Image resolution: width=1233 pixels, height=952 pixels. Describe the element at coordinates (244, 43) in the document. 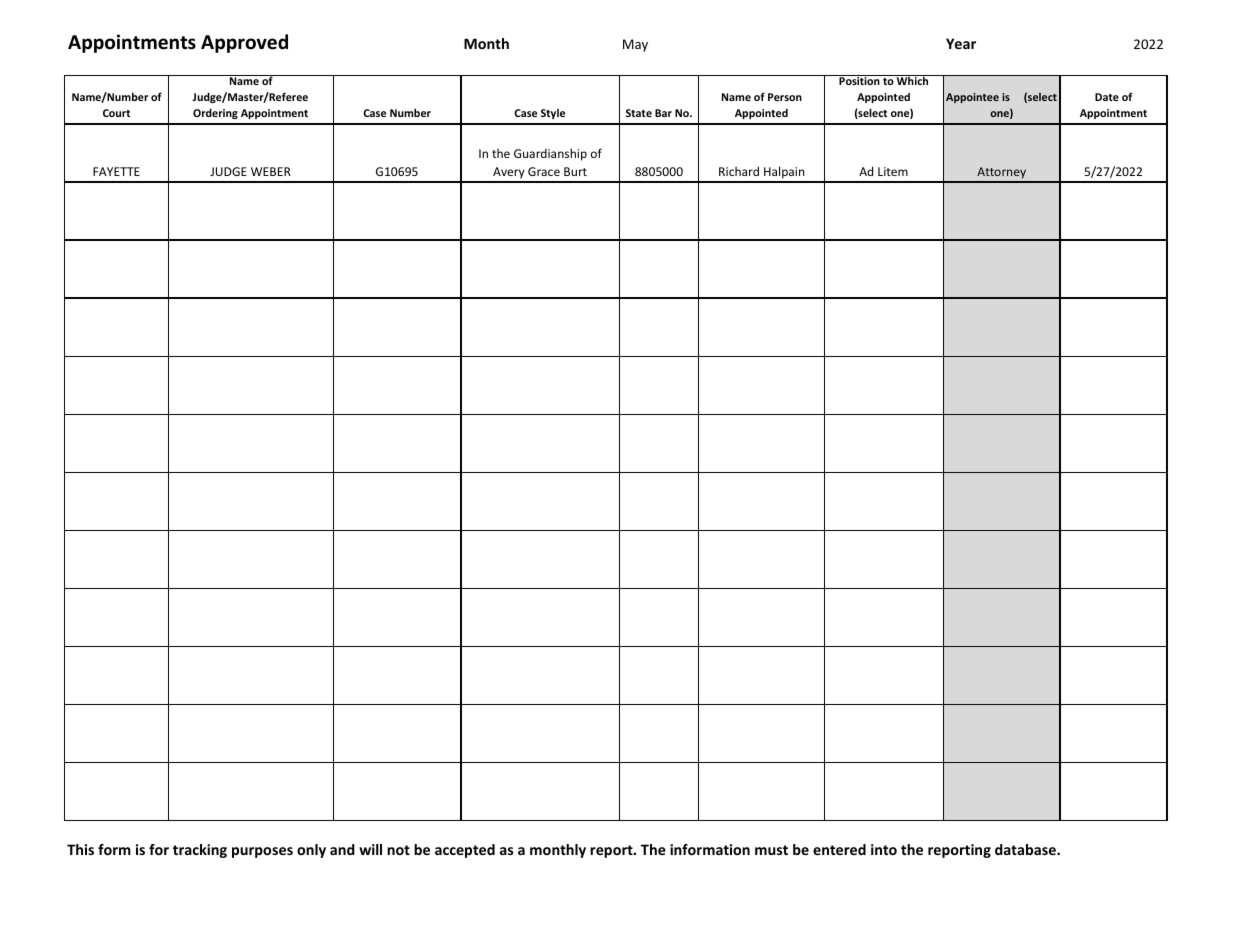

I see `Approved` at that location.
